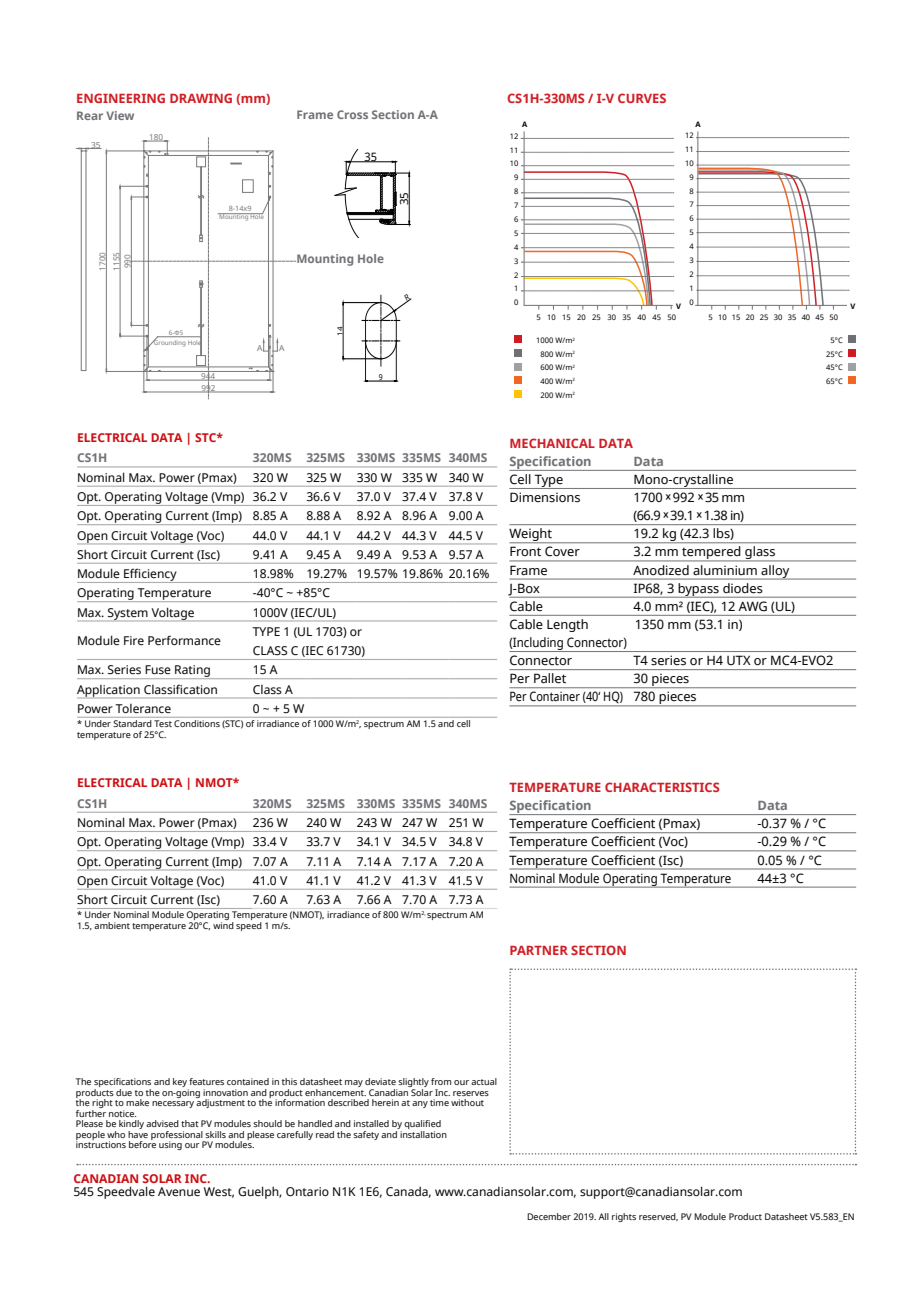  I want to click on bypass, so click(698, 590).
